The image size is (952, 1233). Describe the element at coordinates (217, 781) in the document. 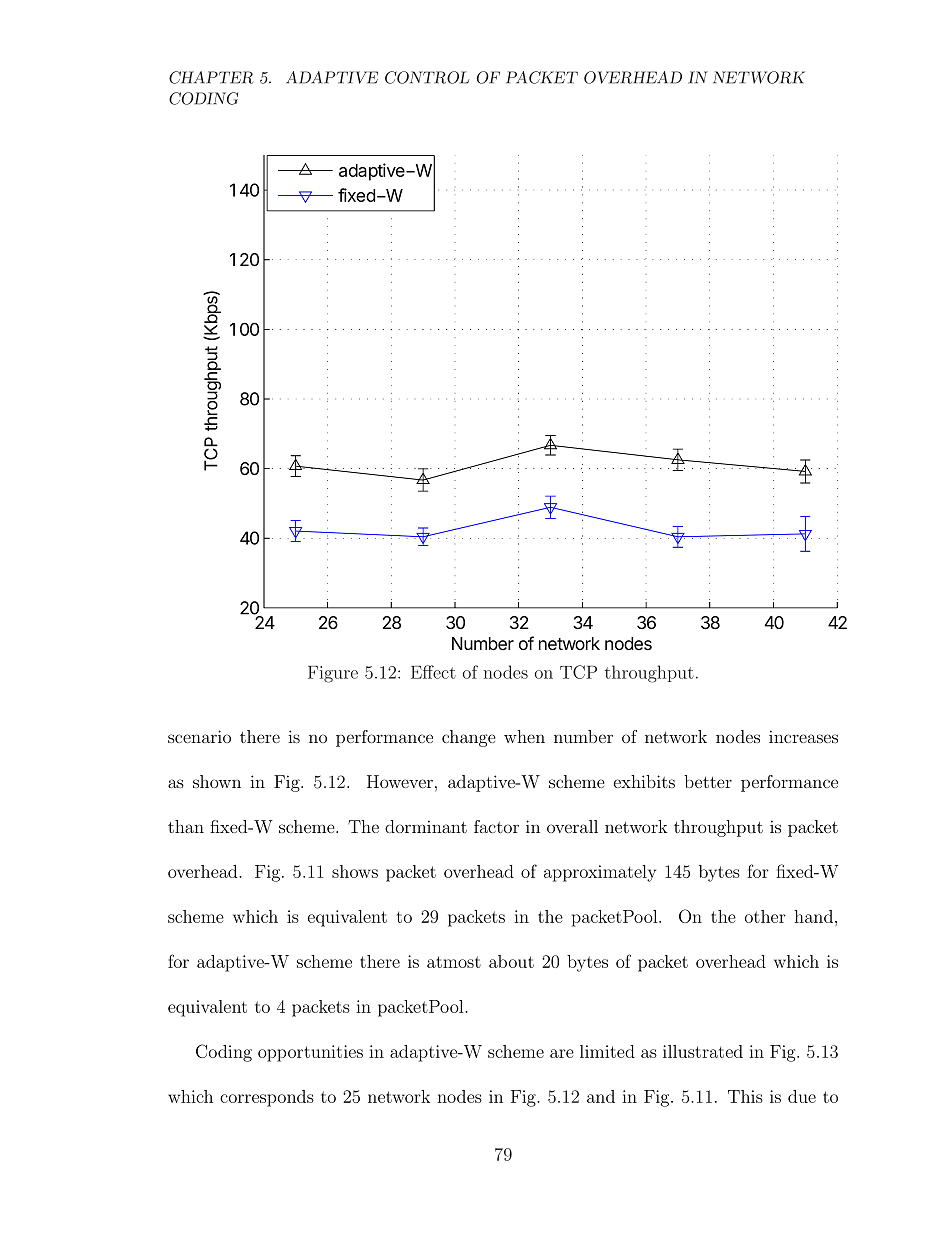

I see `shown` at that location.
